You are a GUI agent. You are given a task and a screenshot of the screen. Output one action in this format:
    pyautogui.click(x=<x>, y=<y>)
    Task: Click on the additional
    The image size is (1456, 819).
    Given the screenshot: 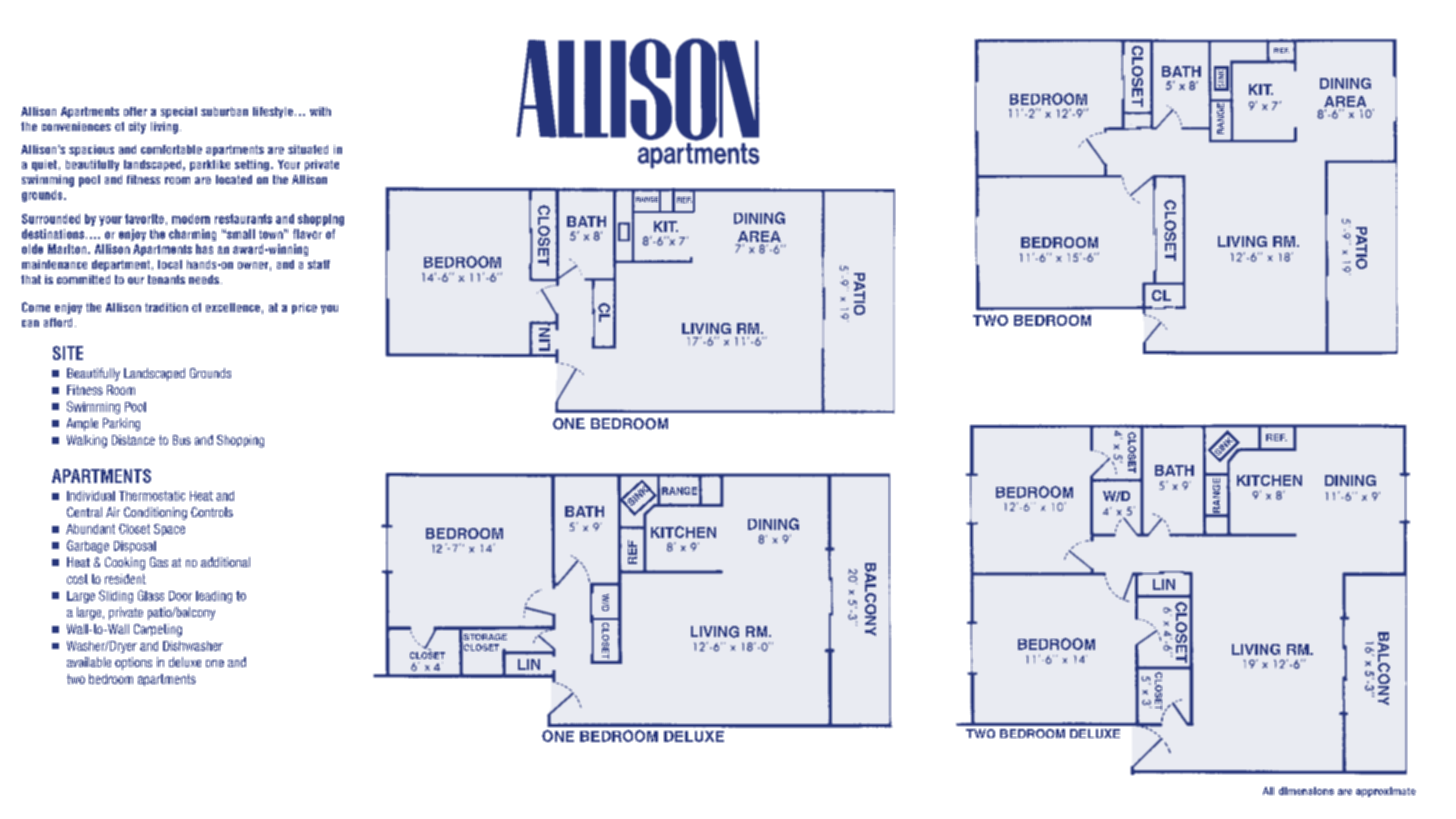 What is the action you would take?
    pyautogui.click(x=225, y=562)
